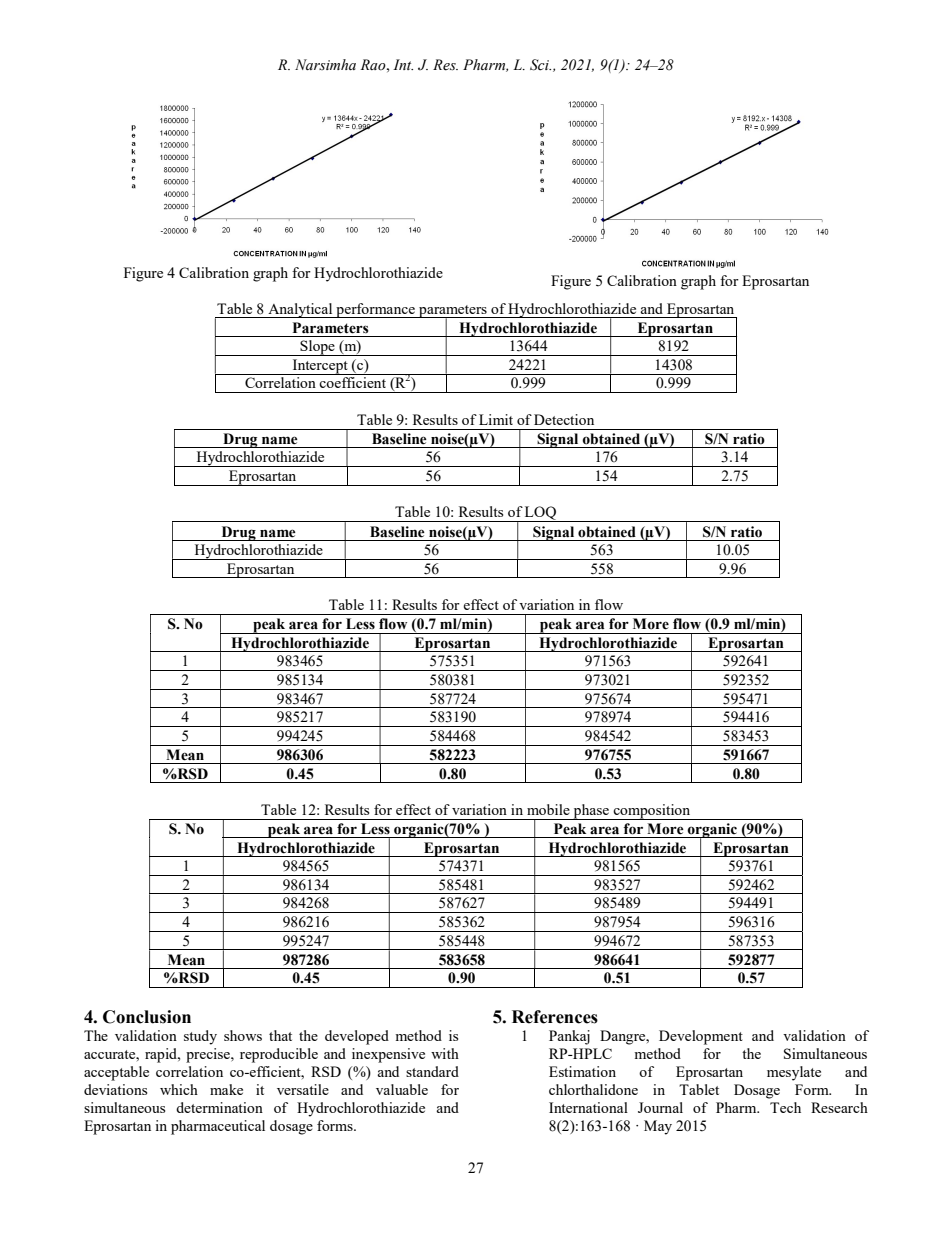  Describe the element at coordinates (701, 1037) in the page. I see `Development` at that location.
